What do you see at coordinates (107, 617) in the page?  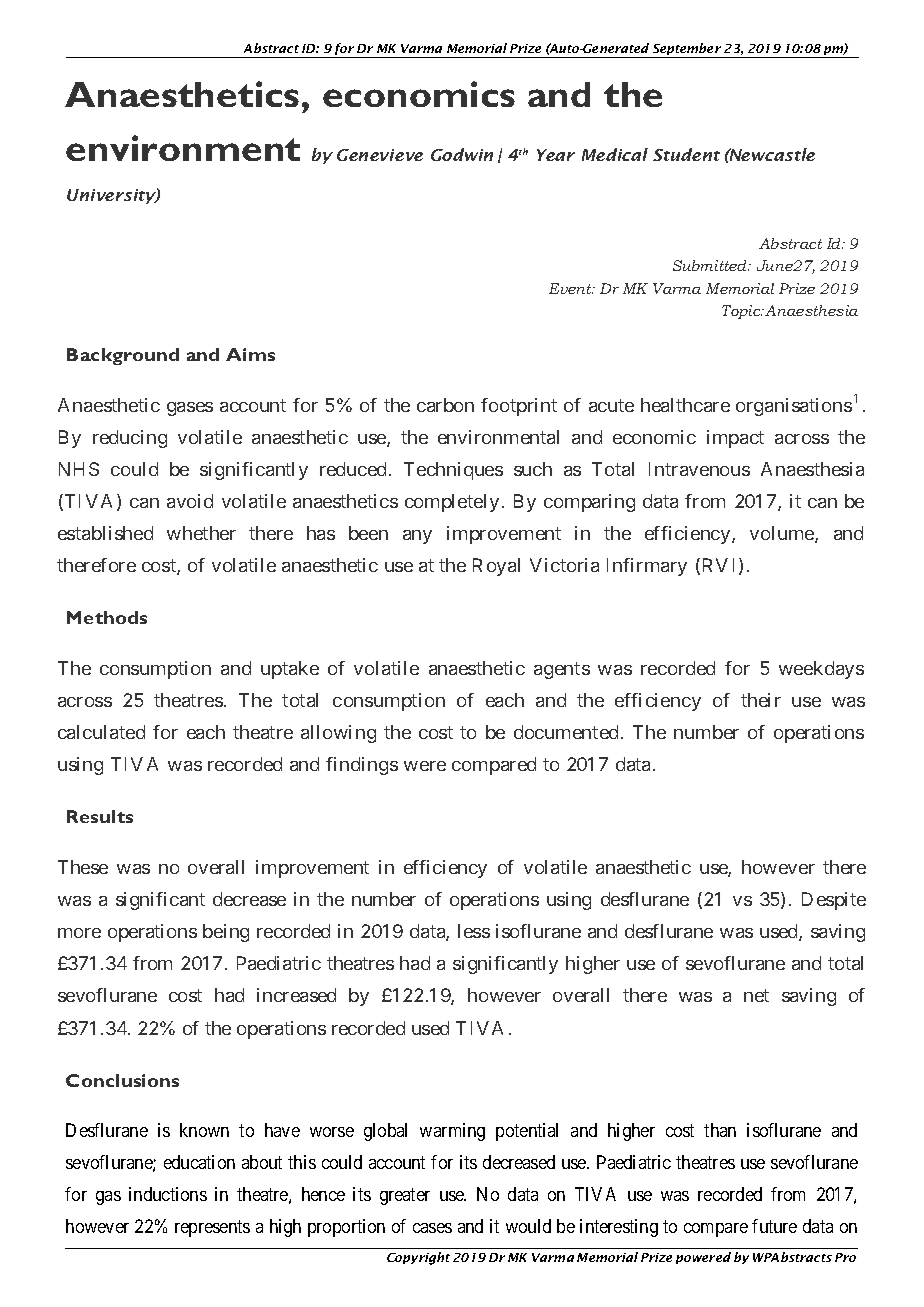 I see `Methods` at bounding box center [107, 617].
